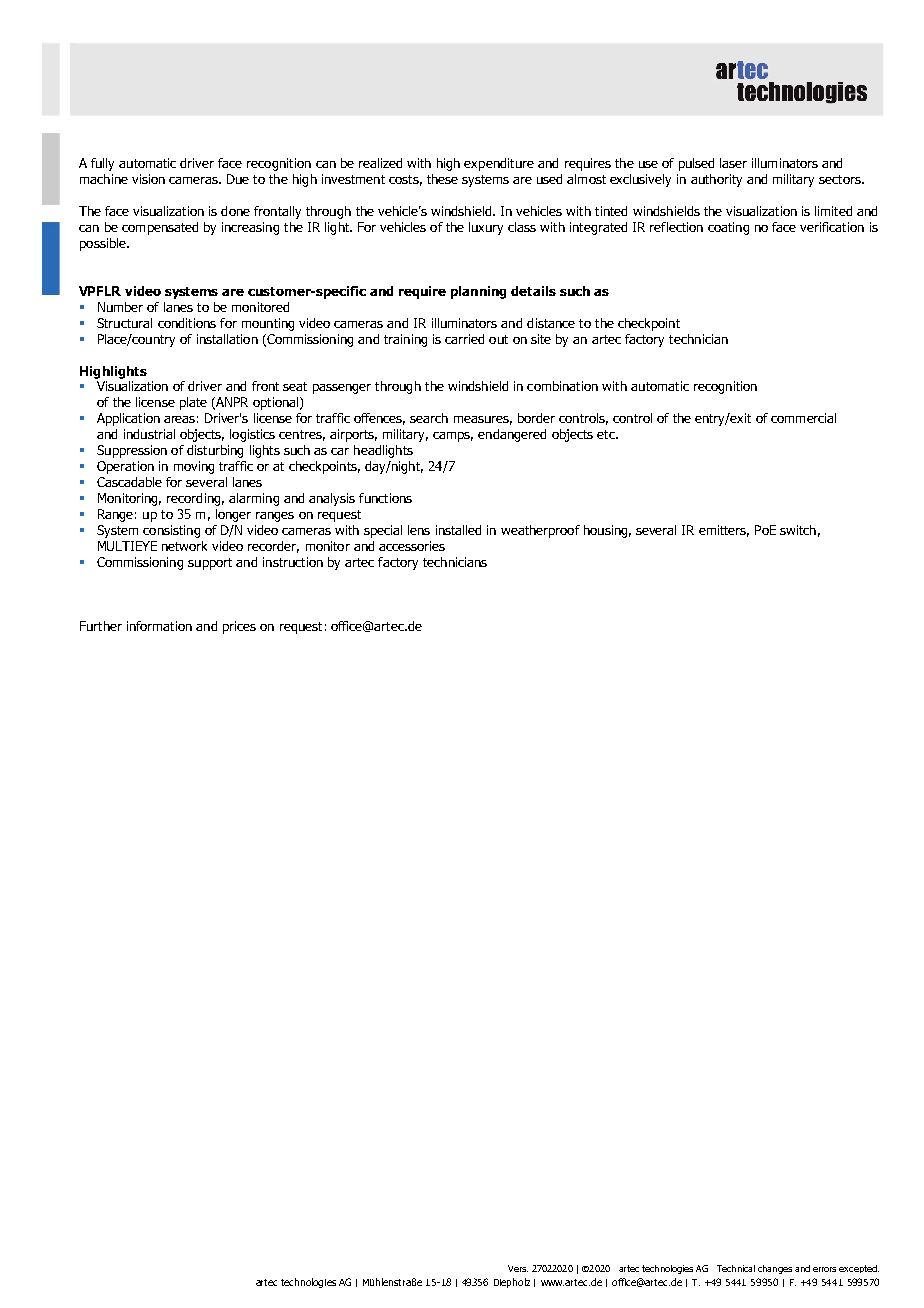 This document has width=924, height=1308. Describe the element at coordinates (159, 626) in the document. I see `information` at that location.
